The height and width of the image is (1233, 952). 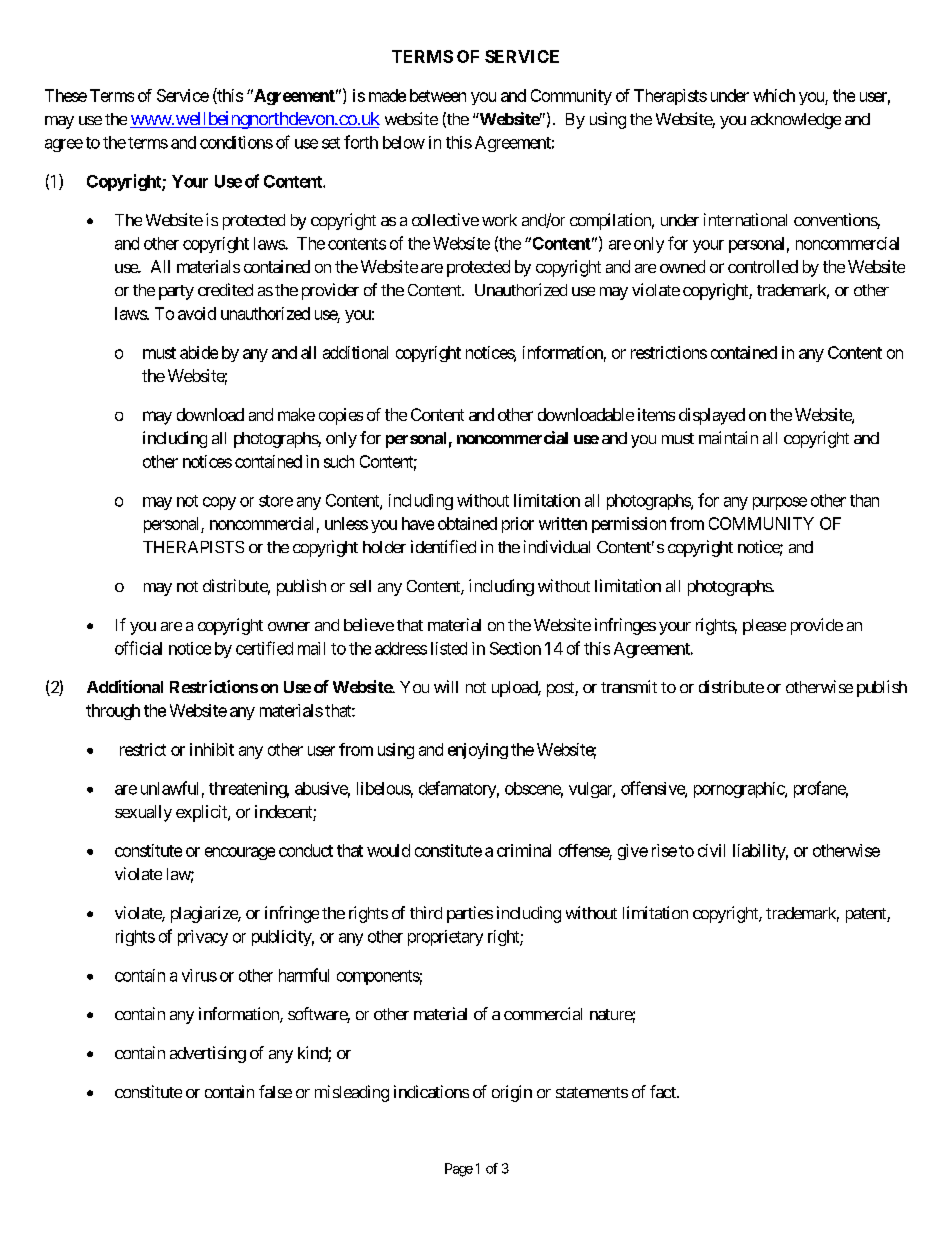 I want to click on obtained, so click(x=467, y=523).
